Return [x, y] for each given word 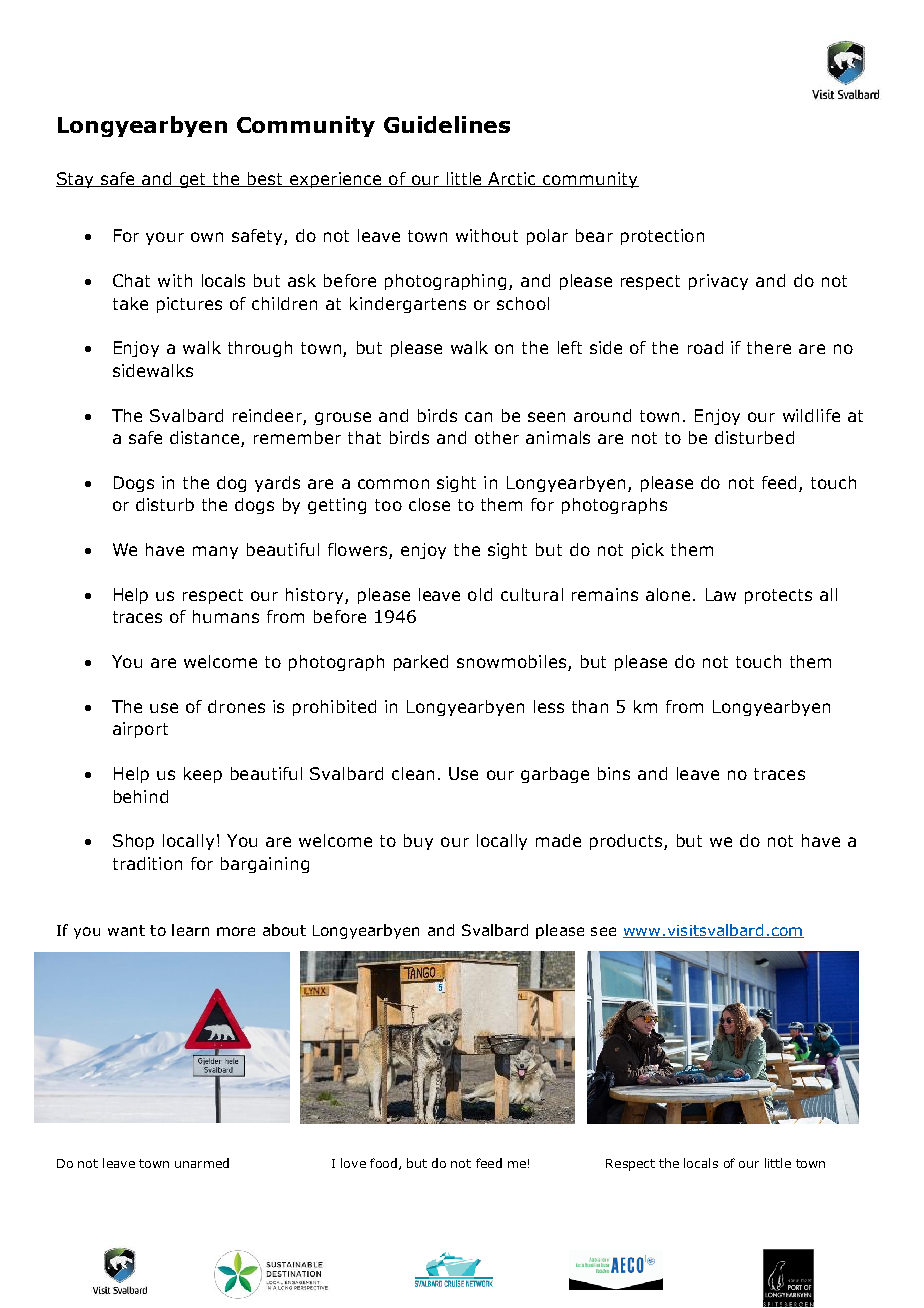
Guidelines [447, 124]
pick [648, 551]
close [429, 504]
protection [662, 237]
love [353, 1163]
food [383, 1163]
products [626, 842]
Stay [76, 180]
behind [141, 796]
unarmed [202, 1163]
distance [206, 439]
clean [413, 773]
